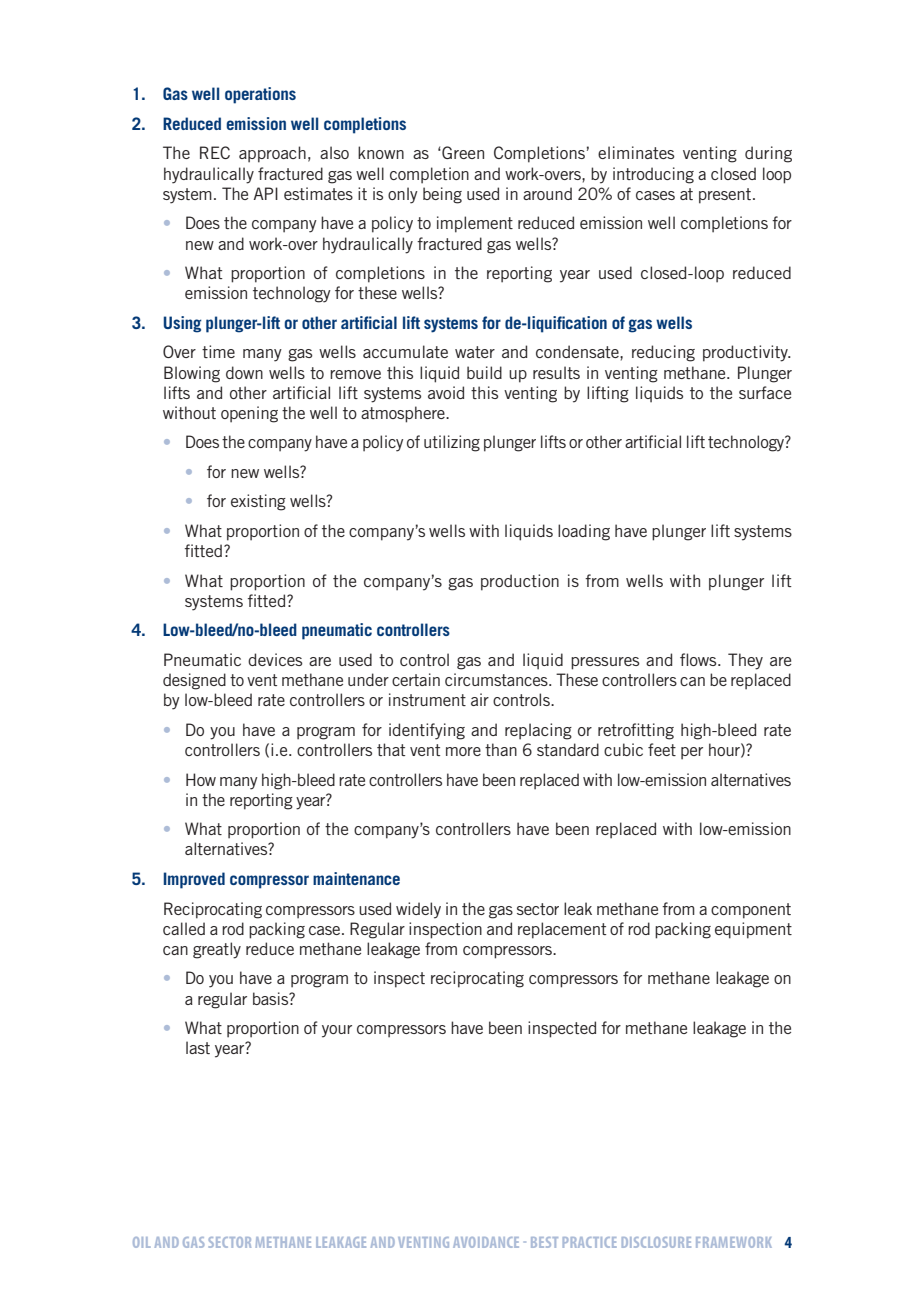 The image size is (924, 1308). Describe the element at coordinates (142, 1242) in the image. I see `OIL` at that location.
